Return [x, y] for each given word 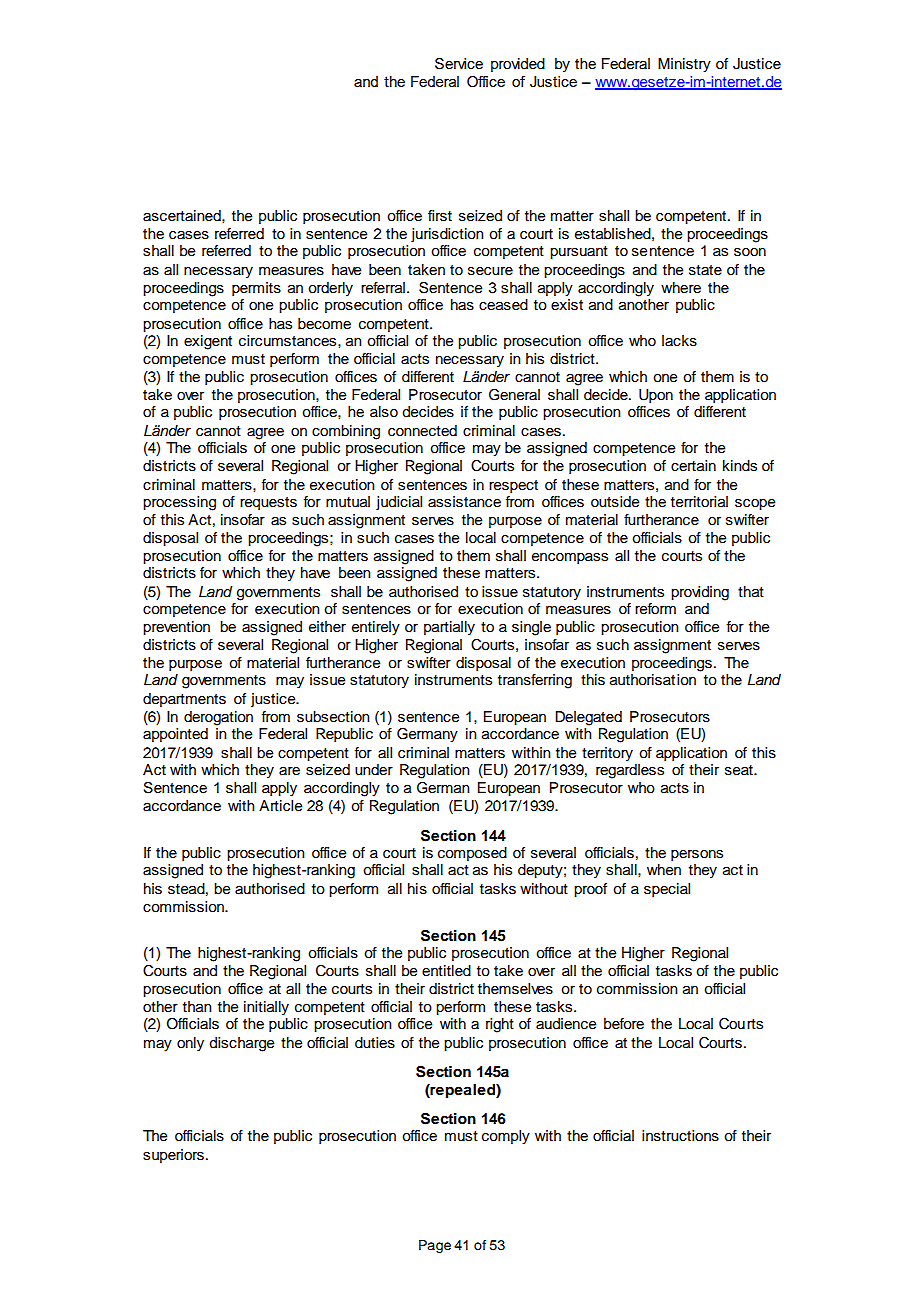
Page [435, 1246]
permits [256, 289]
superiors [173, 1156]
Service [459, 64]
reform [655, 609]
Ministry [684, 65]
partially [449, 628]
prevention [176, 628]
